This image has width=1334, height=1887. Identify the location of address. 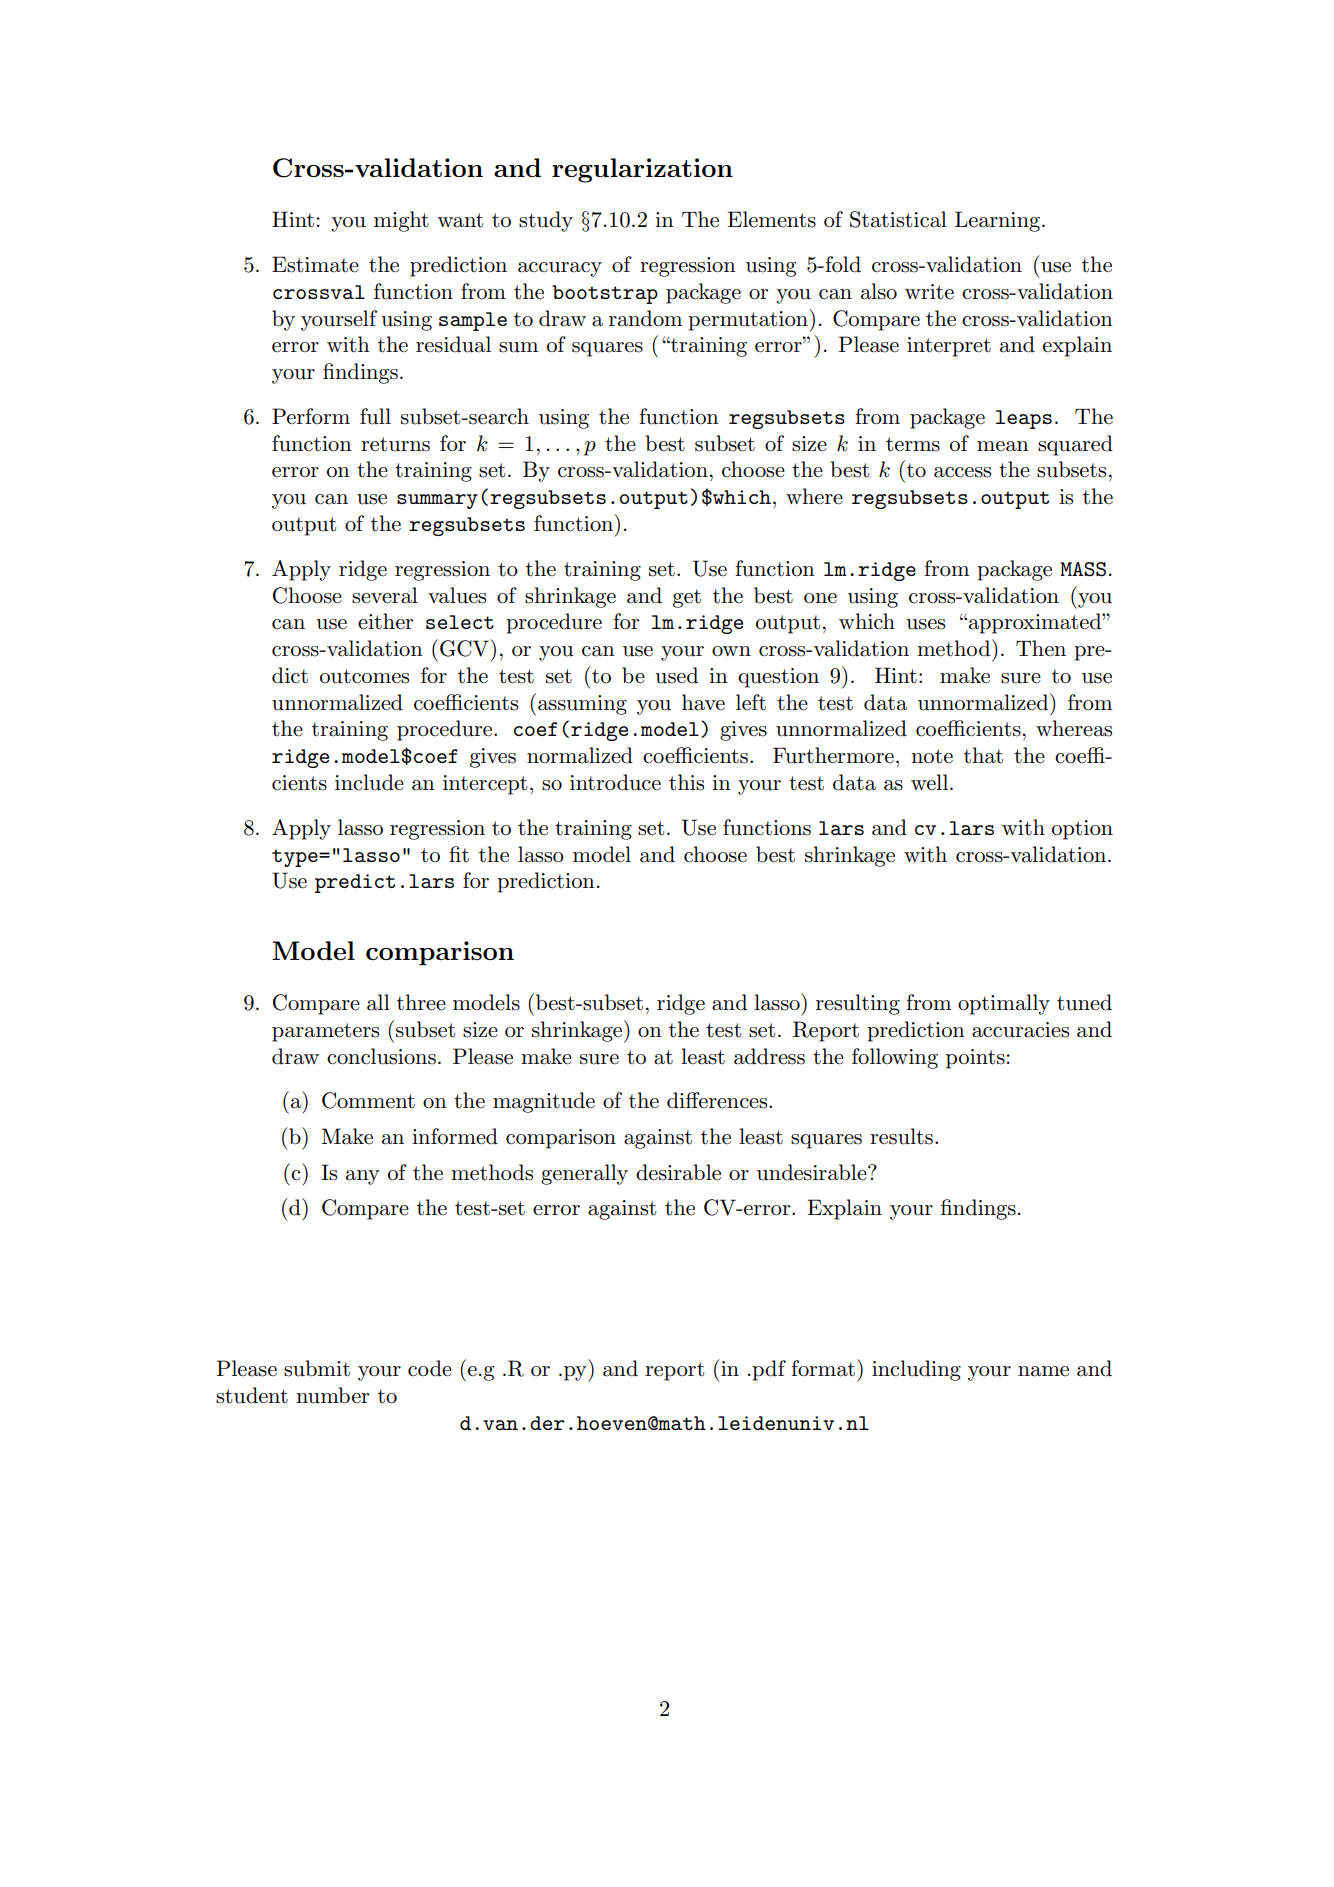
(769, 1056).
